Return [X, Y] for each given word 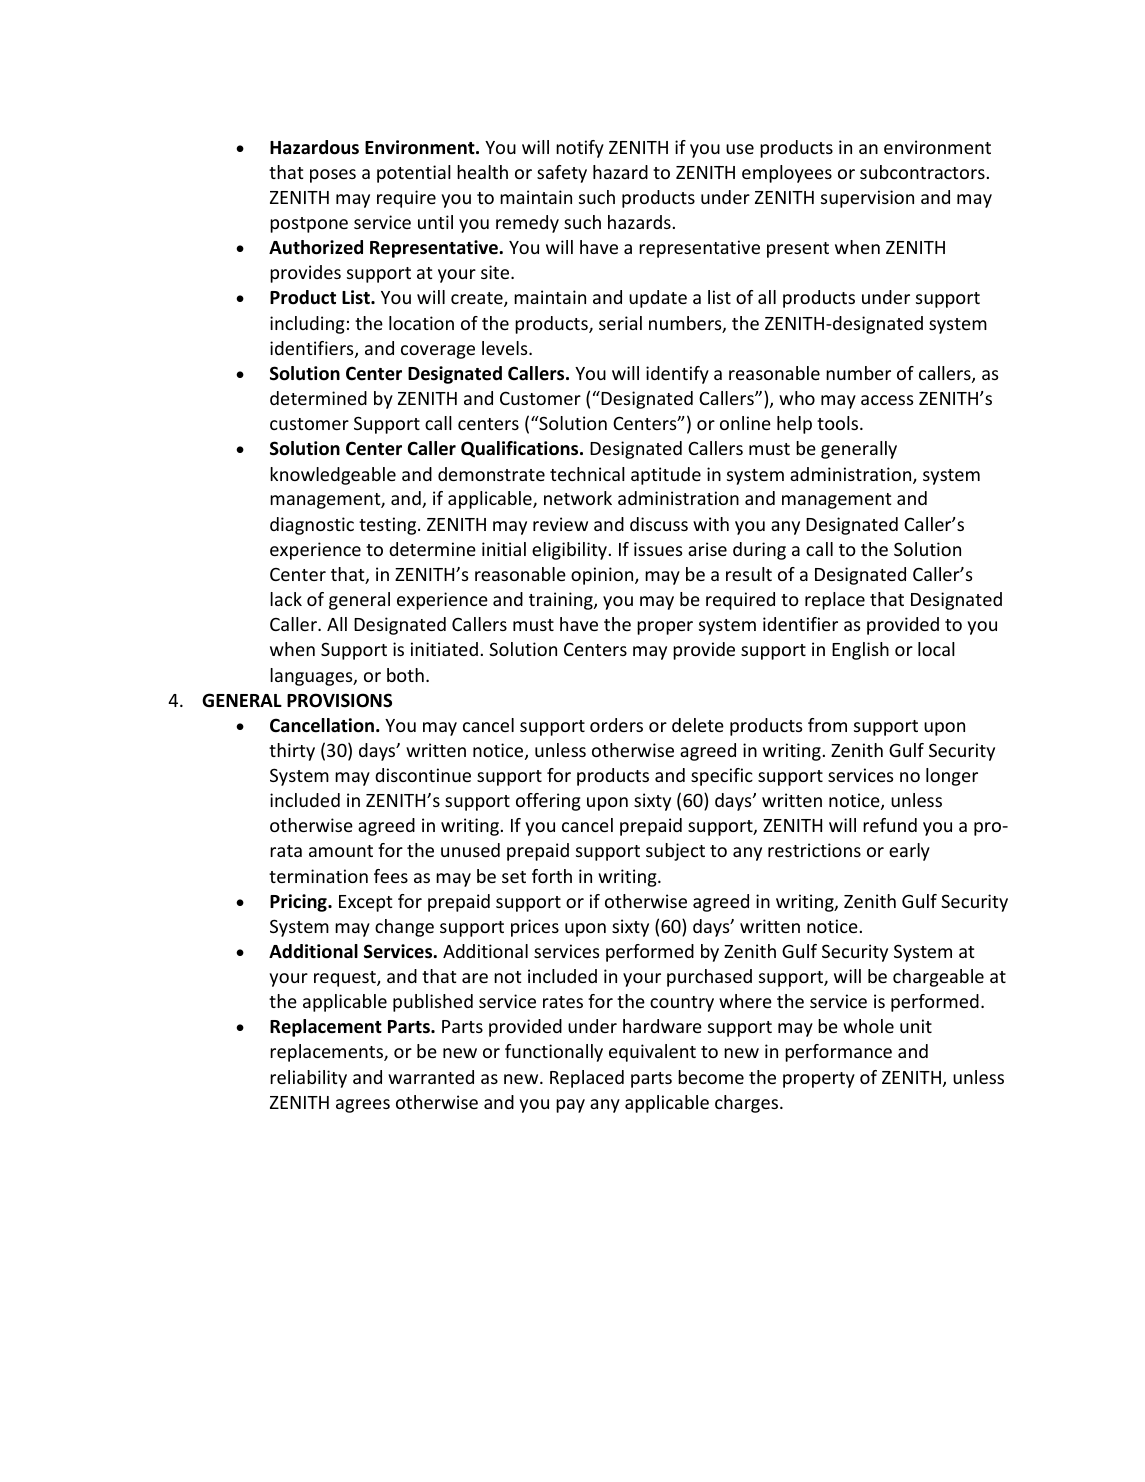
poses [333, 176]
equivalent [652, 1053]
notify [580, 149]
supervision [867, 199]
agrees [363, 1106]
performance [838, 1053]
